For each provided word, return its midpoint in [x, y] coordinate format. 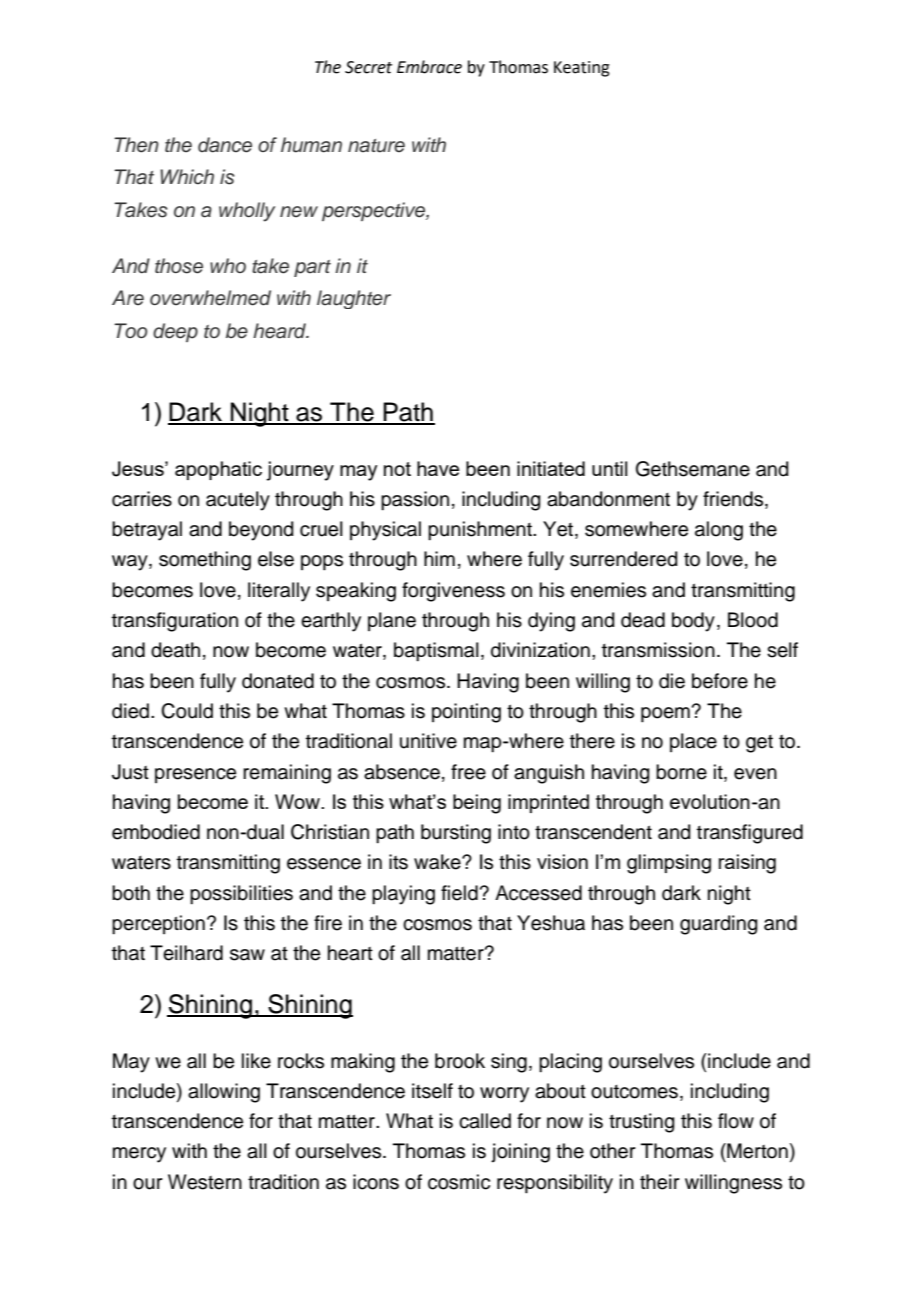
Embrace [429, 67]
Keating [582, 69]
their [660, 1182]
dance [225, 145]
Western [205, 1182]
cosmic [459, 1182]
